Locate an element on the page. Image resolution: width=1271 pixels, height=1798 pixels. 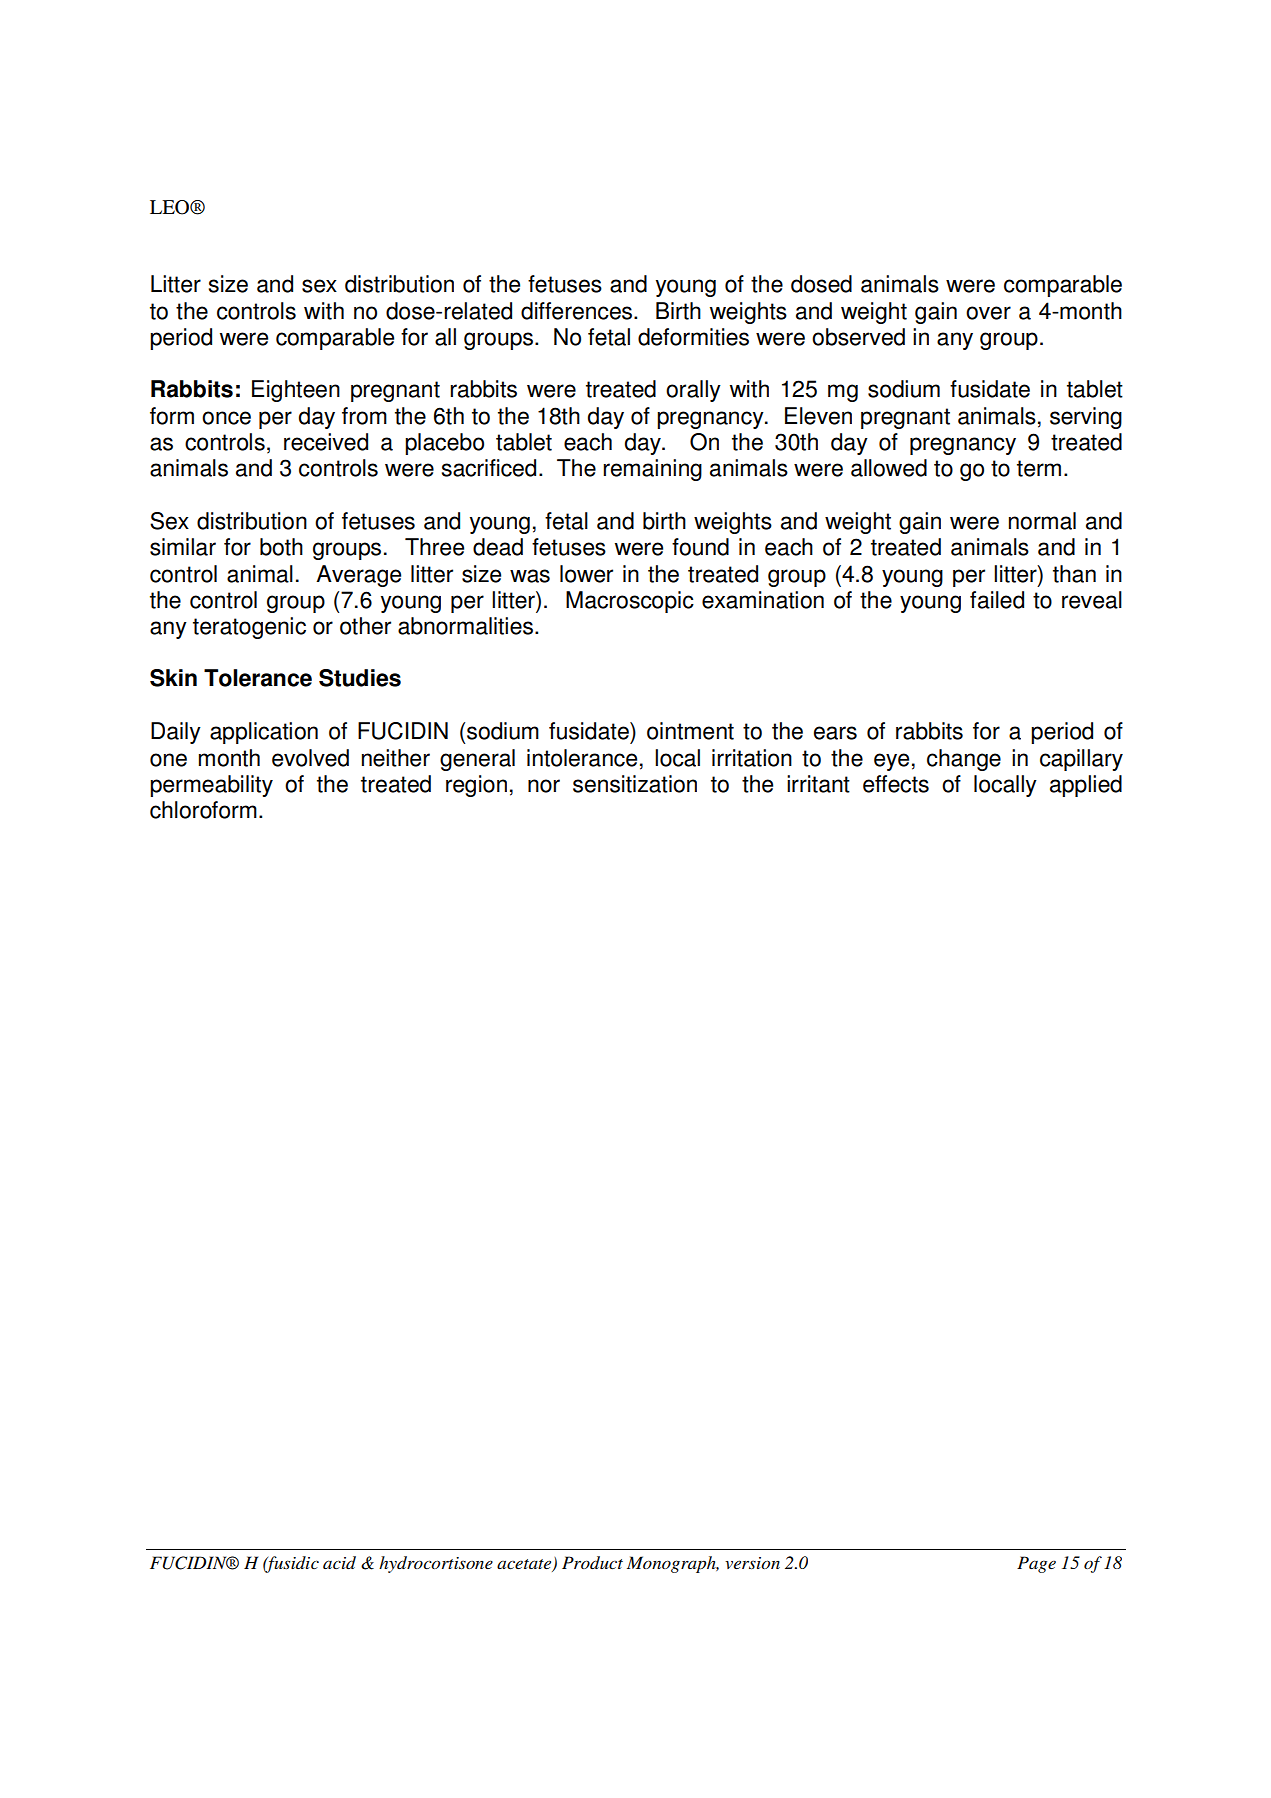
differences is located at coordinates (578, 311).
